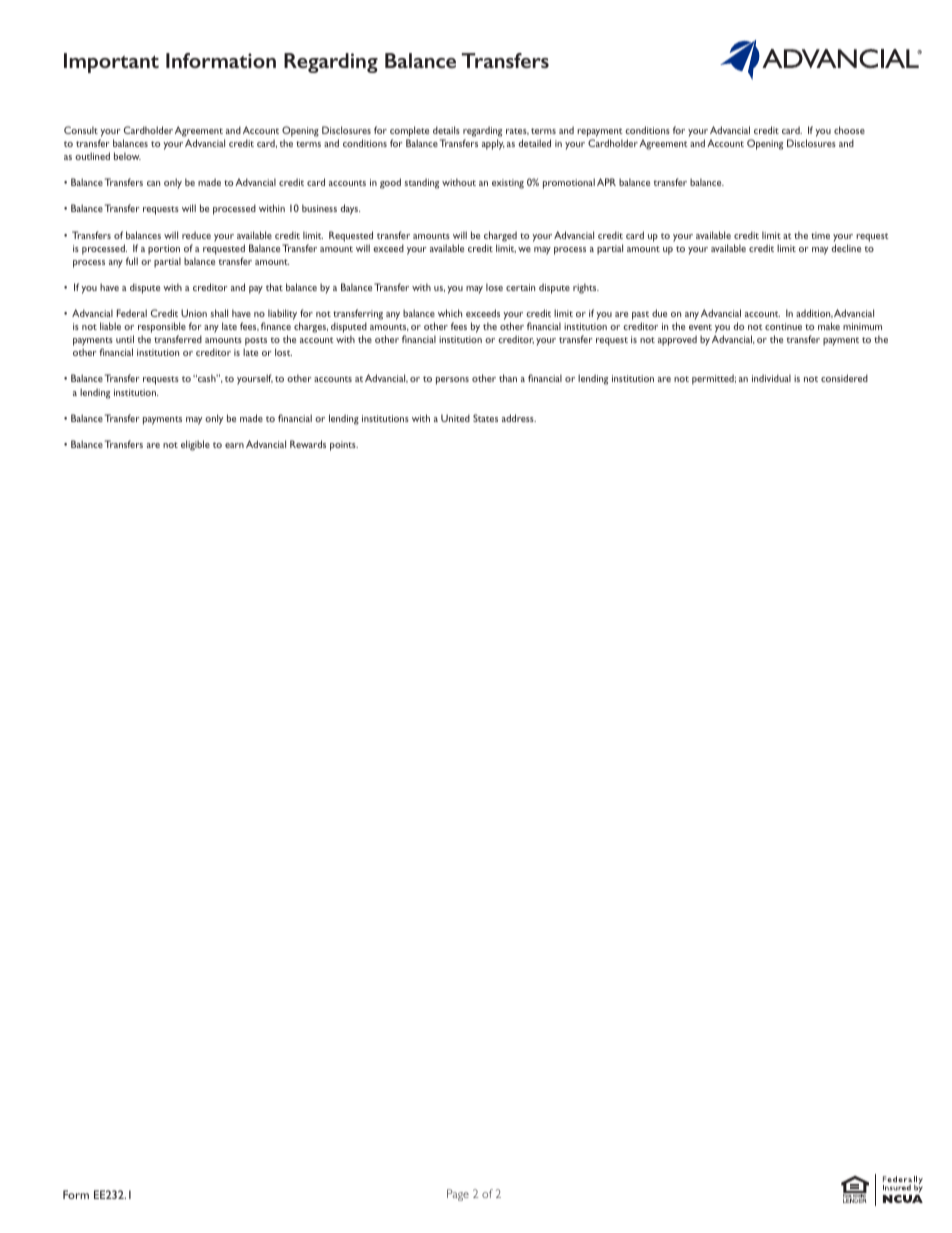  What do you see at coordinates (458, 1195) in the screenshot?
I see `Page` at bounding box center [458, 1195].
